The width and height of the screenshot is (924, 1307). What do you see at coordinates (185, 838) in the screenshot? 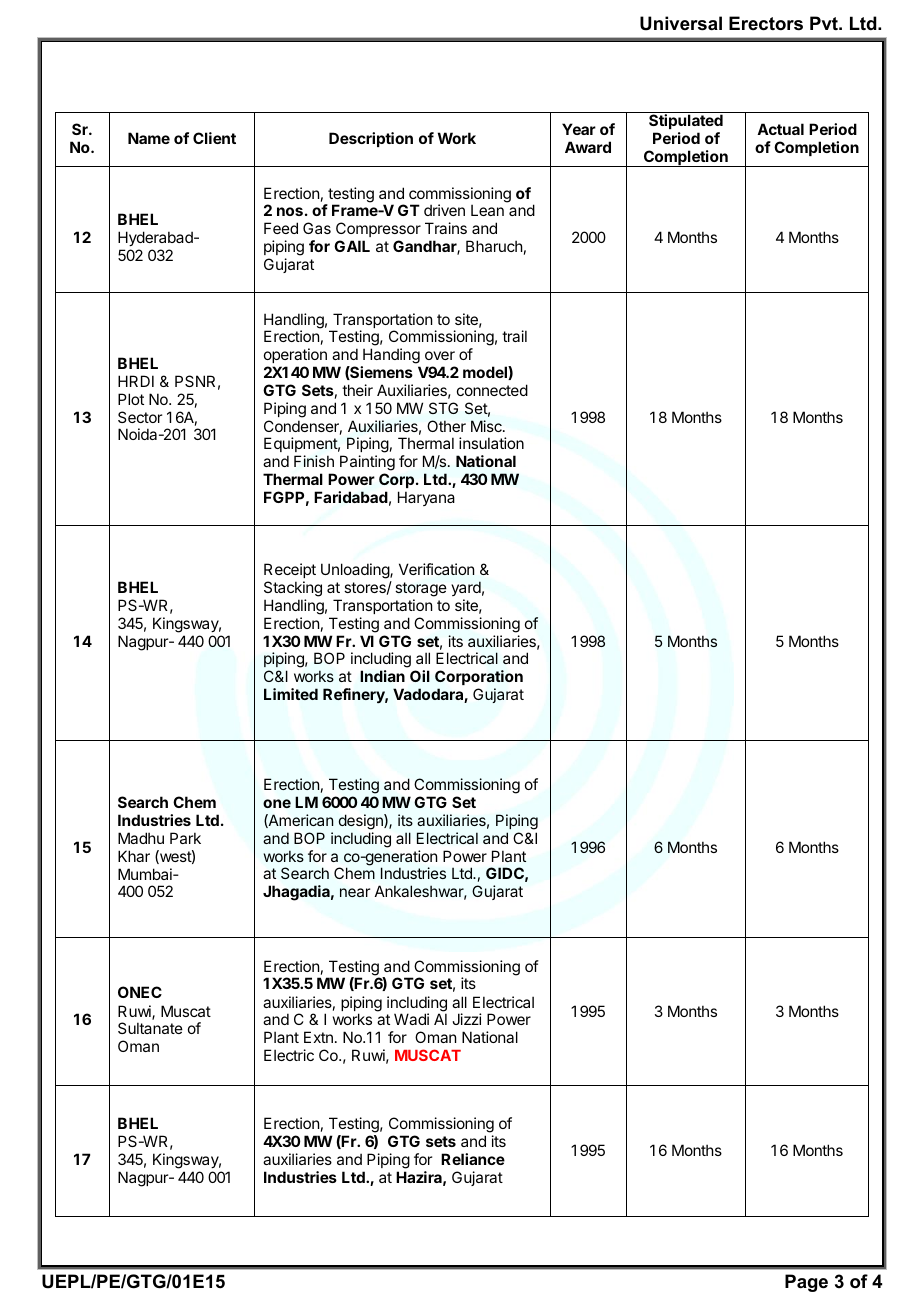
I see `Park` at bounding box center [185, 838].
